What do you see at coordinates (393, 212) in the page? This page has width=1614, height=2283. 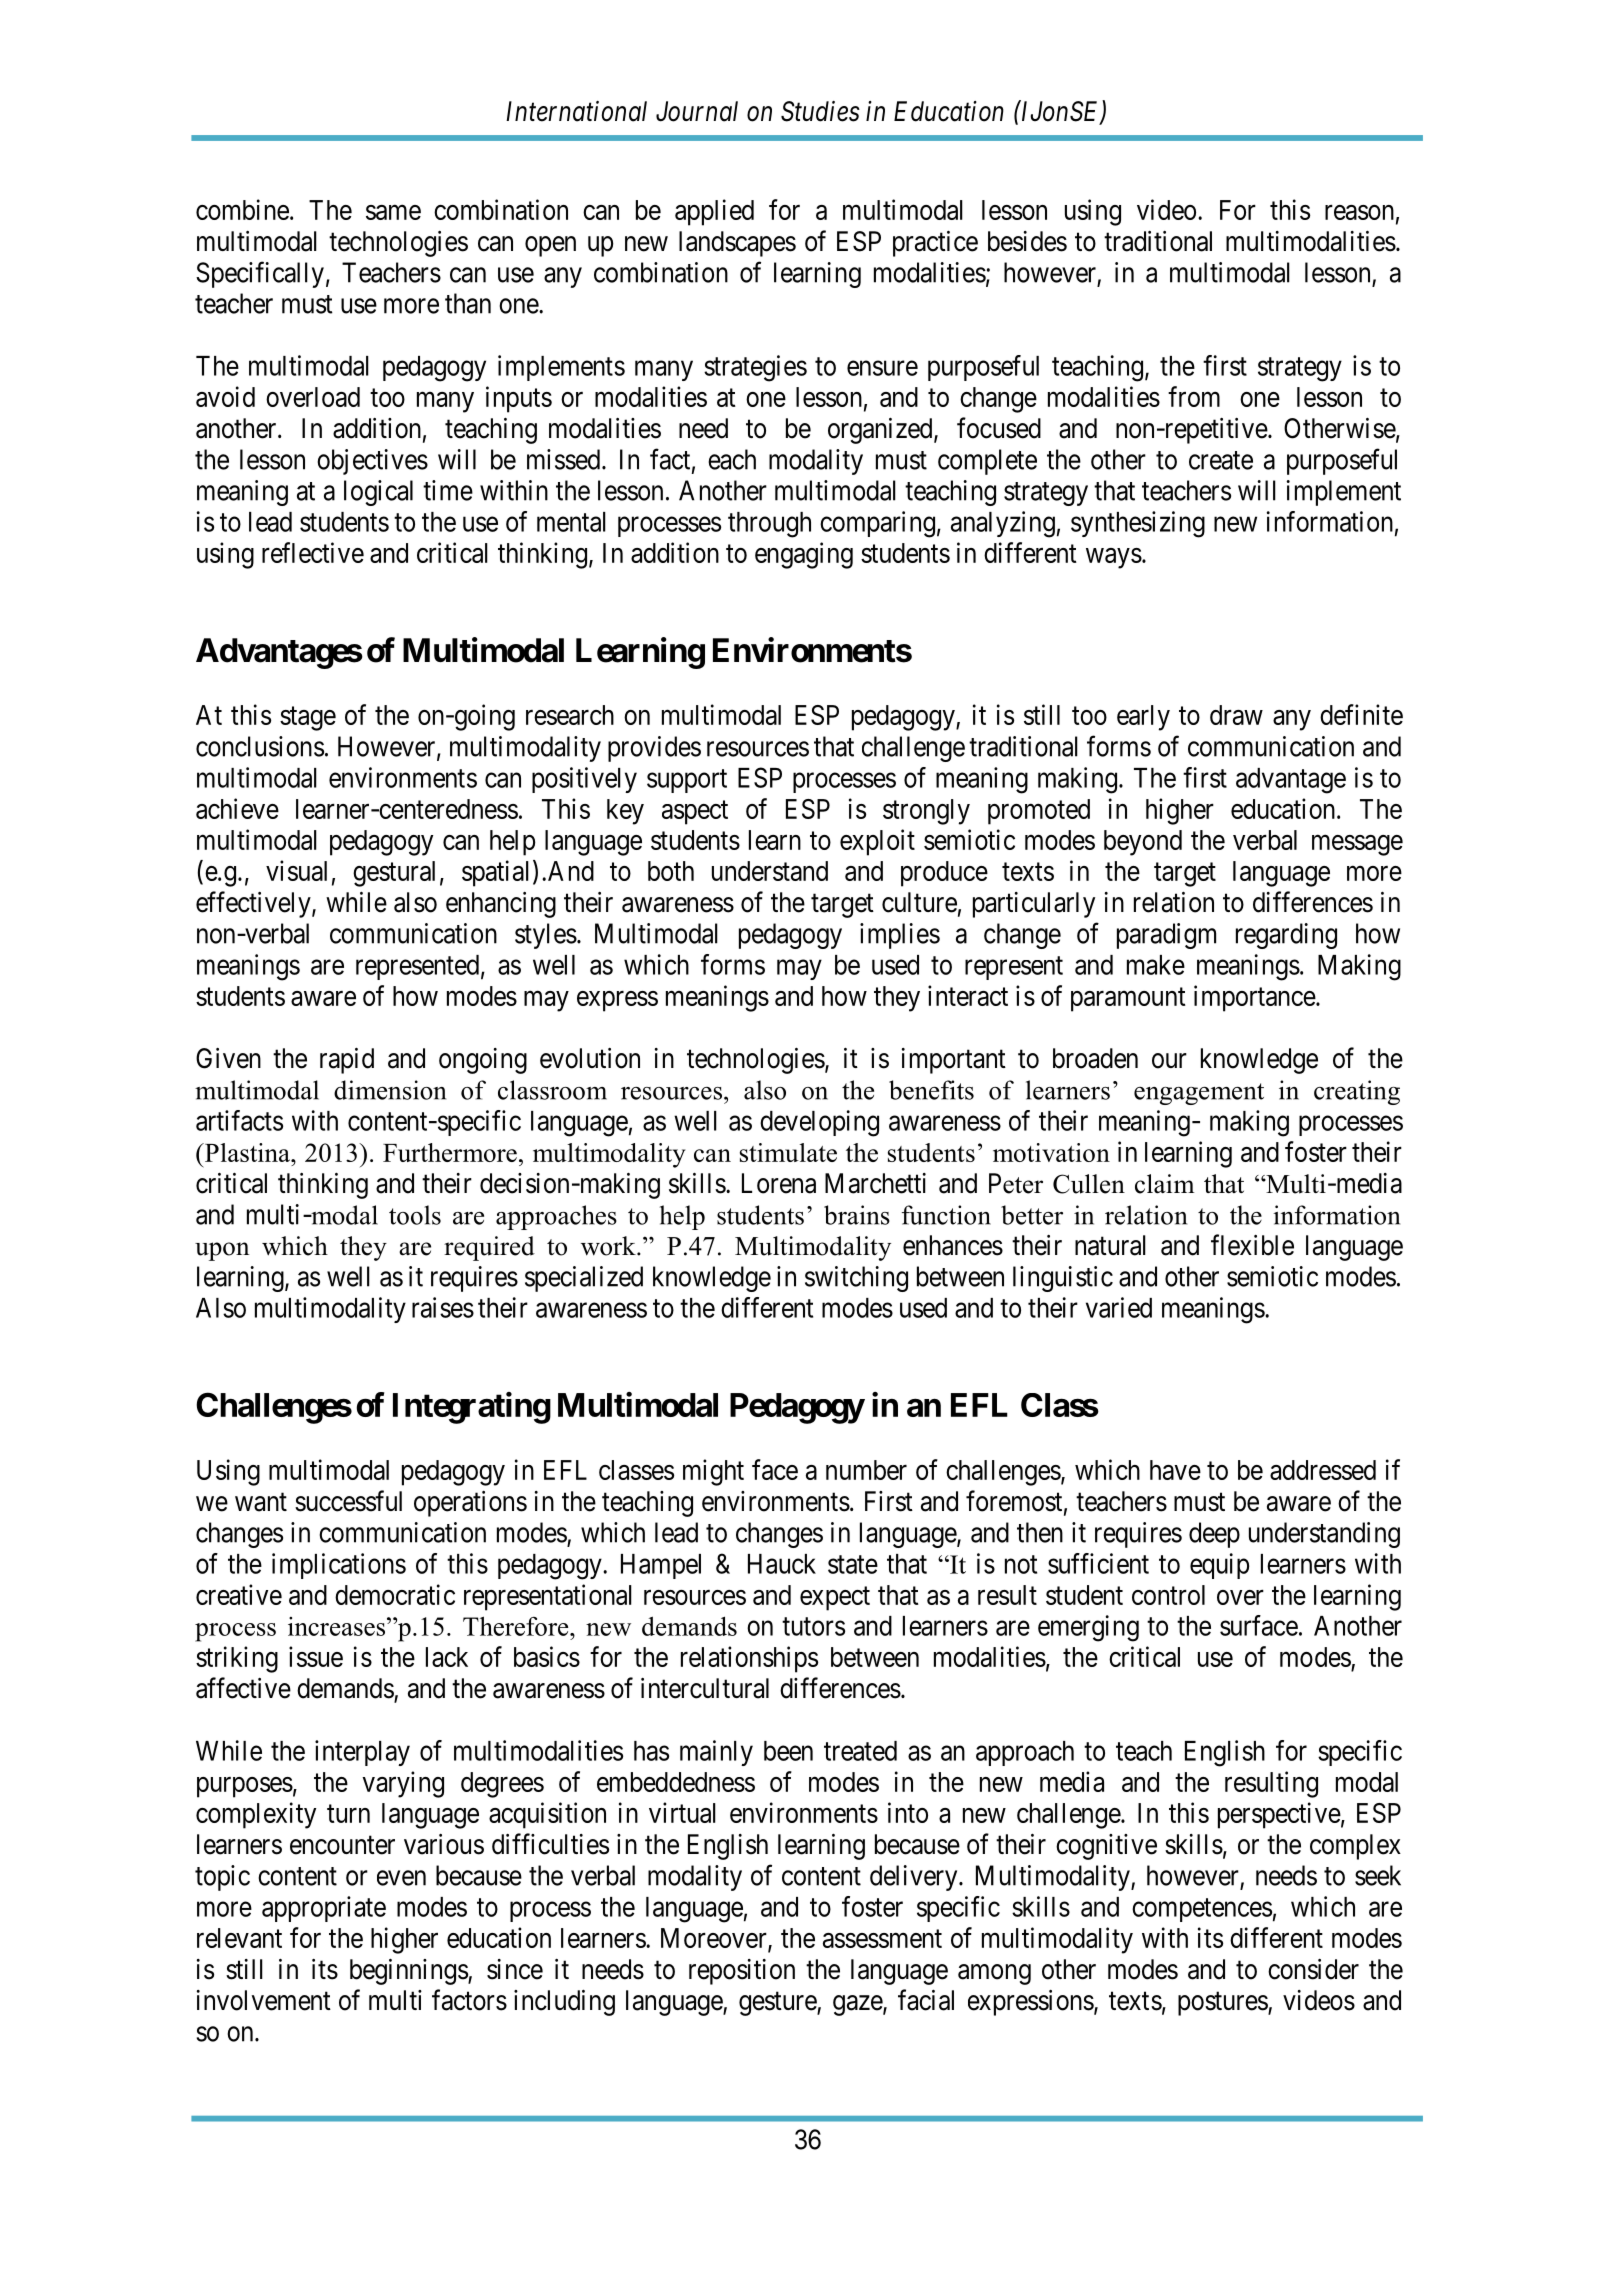 I see `same` at bounding box center [393, 212].
